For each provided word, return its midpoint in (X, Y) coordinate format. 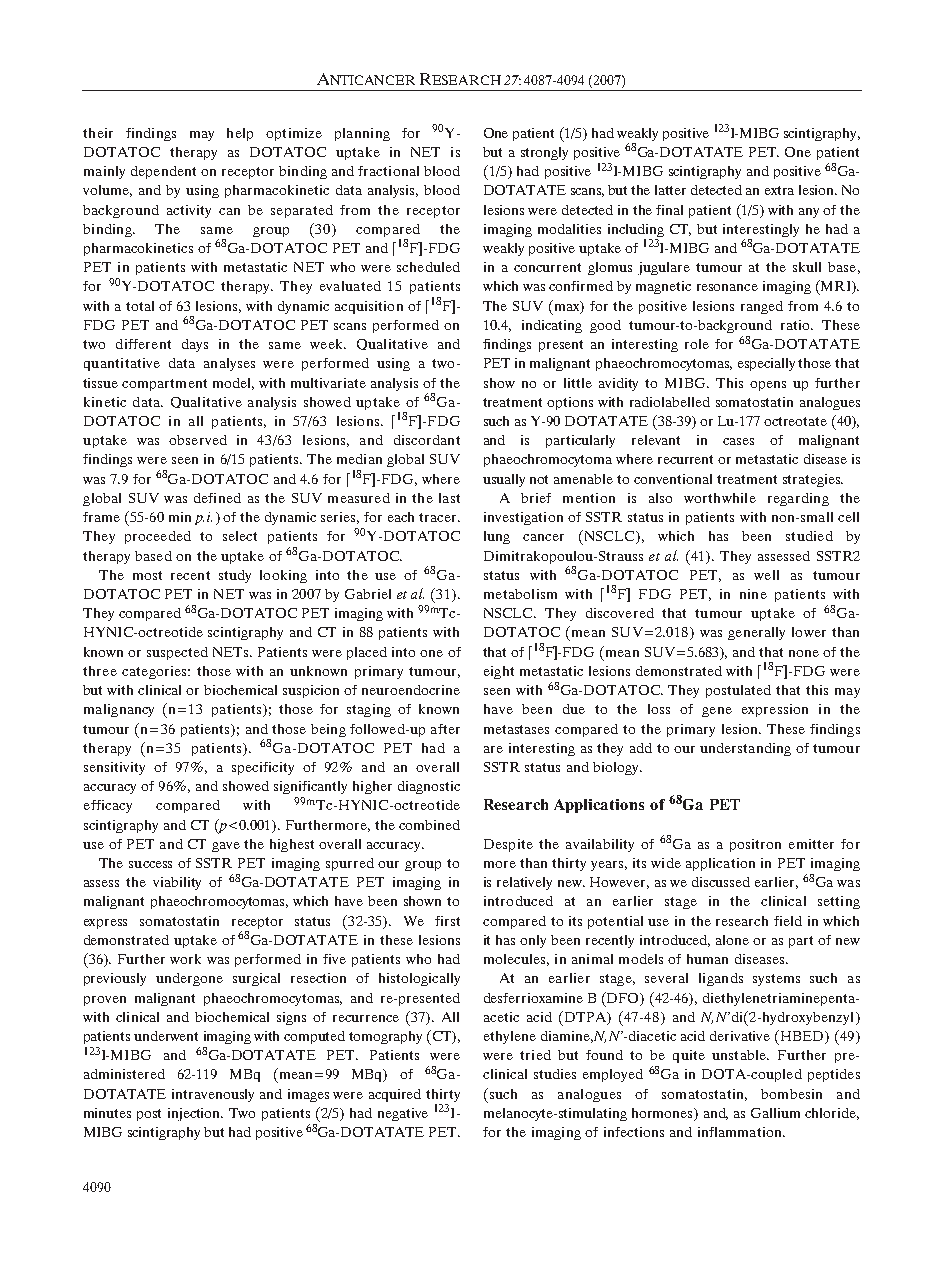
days (195, 345)
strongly (544, 153)
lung (497, 537)
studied (809, 536)
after (445, 729)
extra (779, 190)
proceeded (158, 537)
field (788, 921)
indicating (552, 326)
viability (177, 883)
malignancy (119, 710)
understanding (745, 749)
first (447, 921)
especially (766, 364)
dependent (163, 172)
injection (195, 1114)
